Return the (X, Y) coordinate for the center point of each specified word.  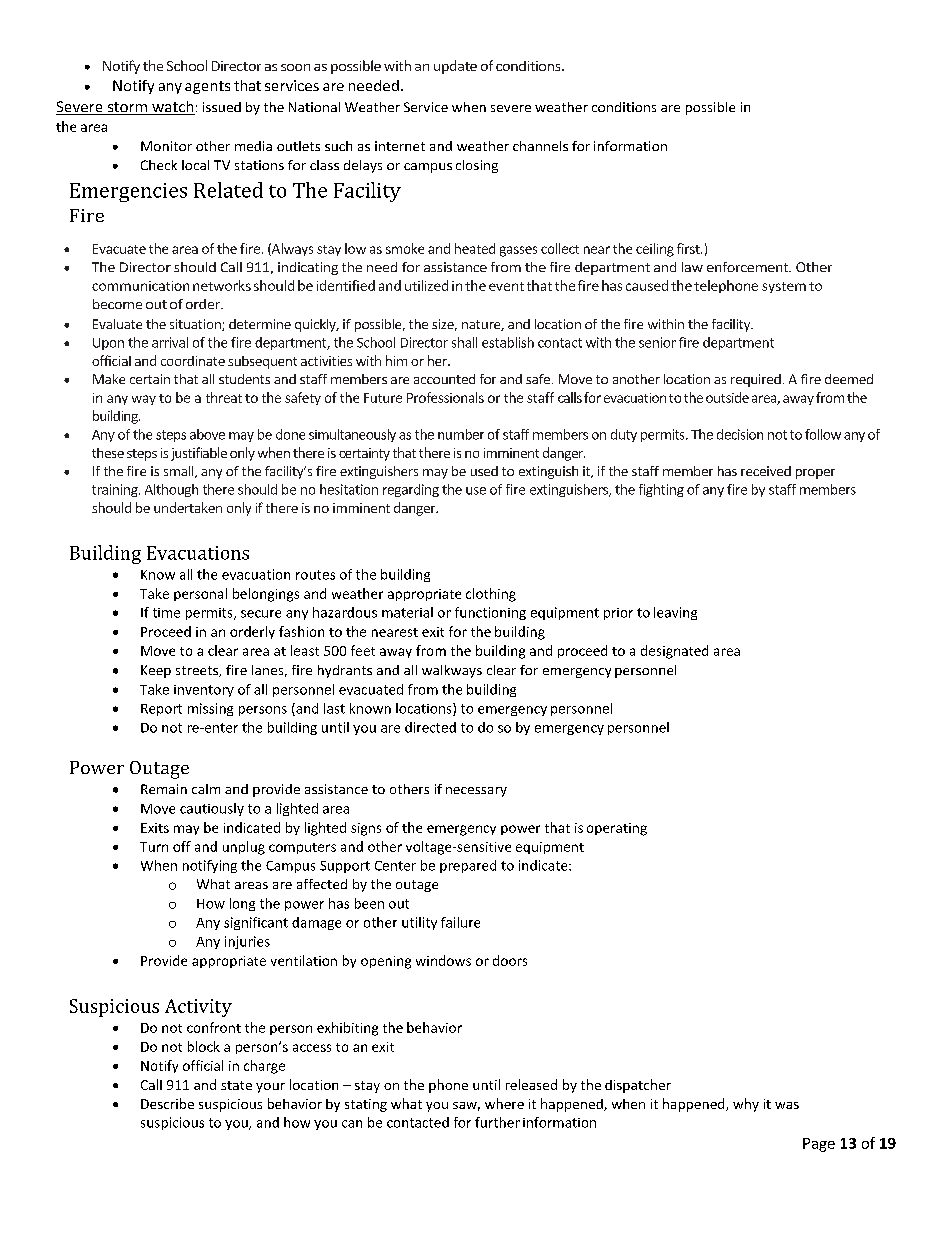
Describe (167, 1103)
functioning (490, 613)
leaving (675, 613)
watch (172, 108)
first (689, 248)
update (455, 67)
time (166, 613)
